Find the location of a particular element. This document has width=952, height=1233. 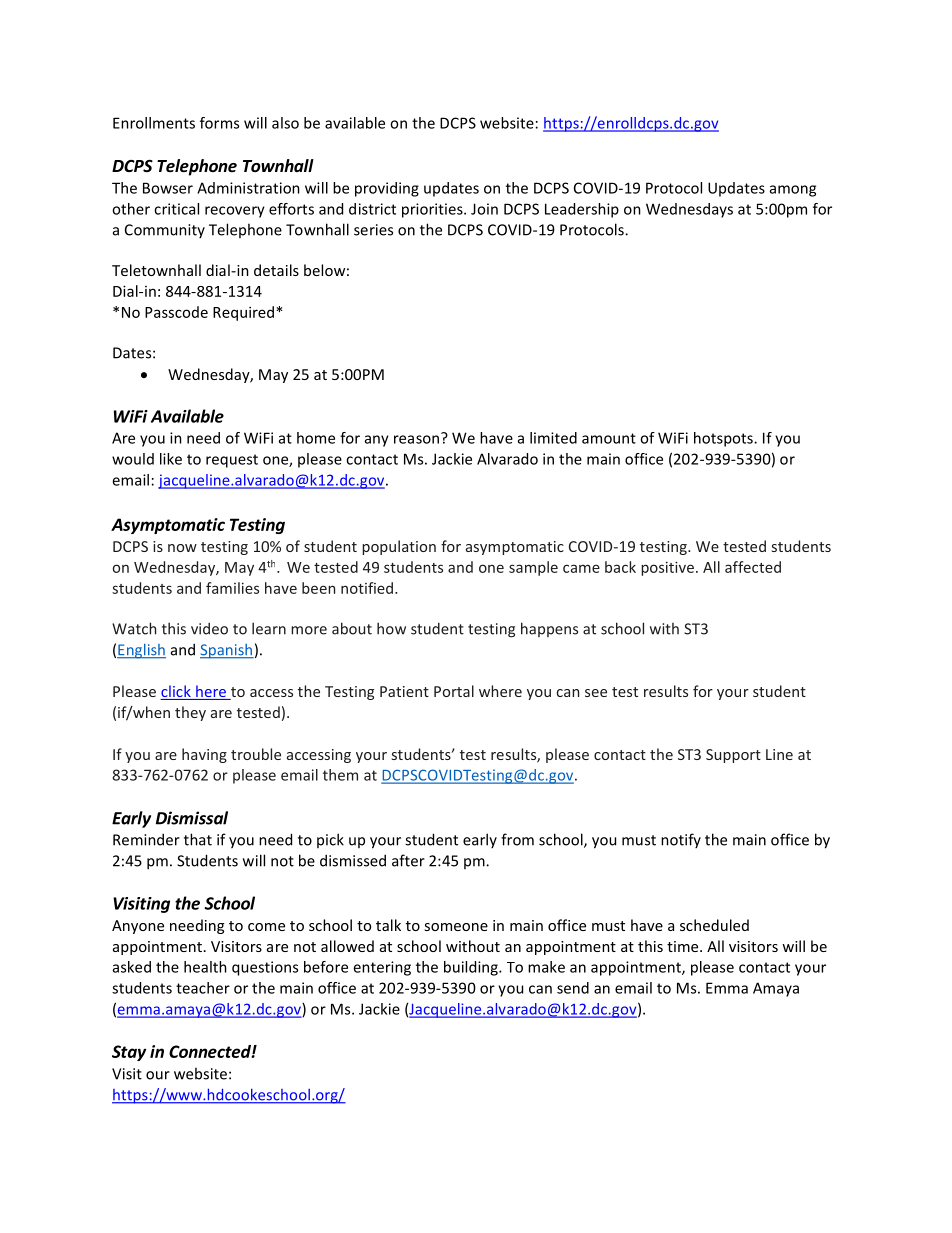

Dismissal is located at coordinates (192, 818).
